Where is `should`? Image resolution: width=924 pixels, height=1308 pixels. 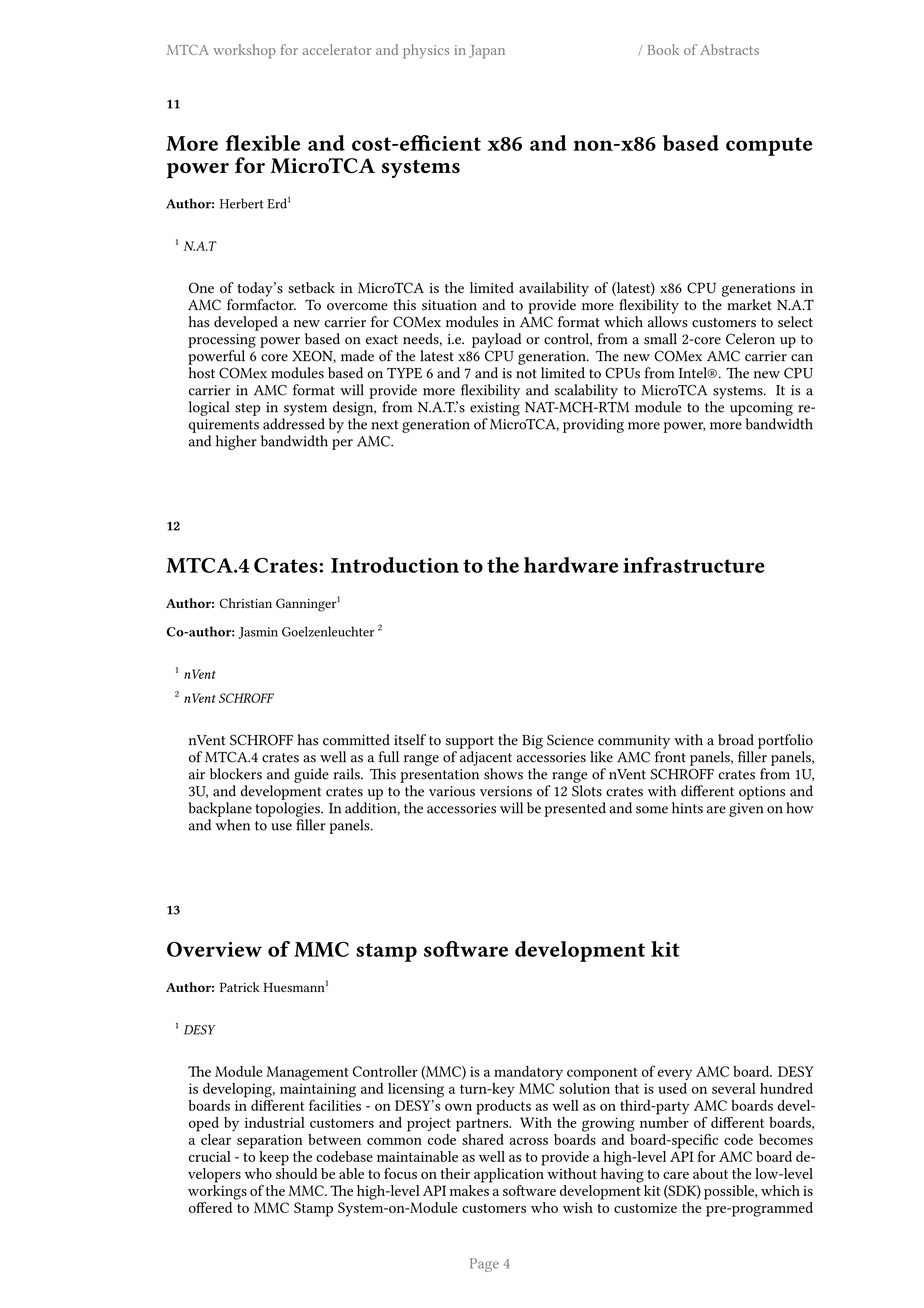
should is located at coordinates (296, 1172).
